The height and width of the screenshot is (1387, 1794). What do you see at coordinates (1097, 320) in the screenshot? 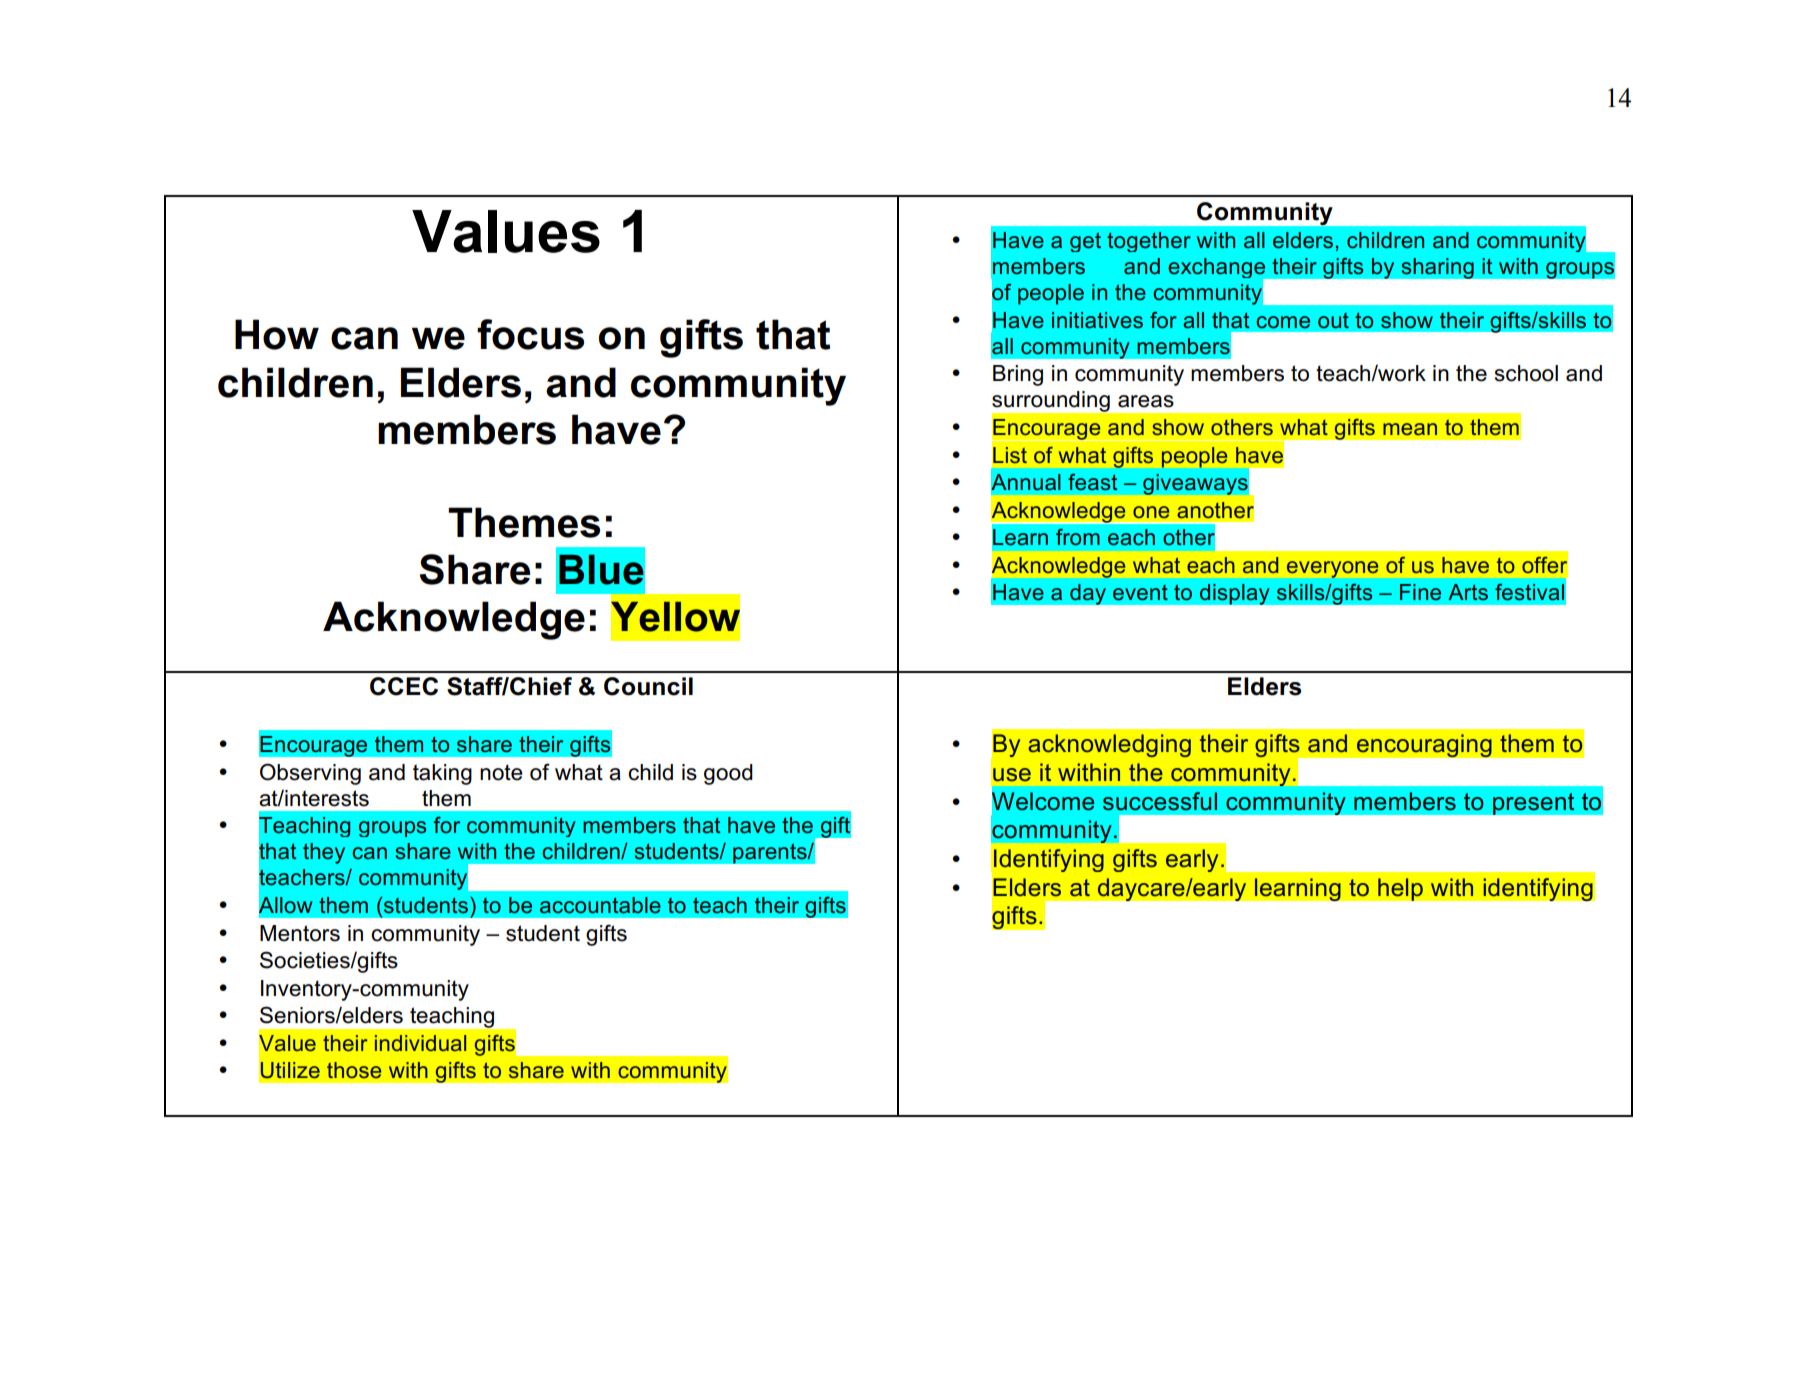
I see `initiatives` at bounding box center [1097, 320].
